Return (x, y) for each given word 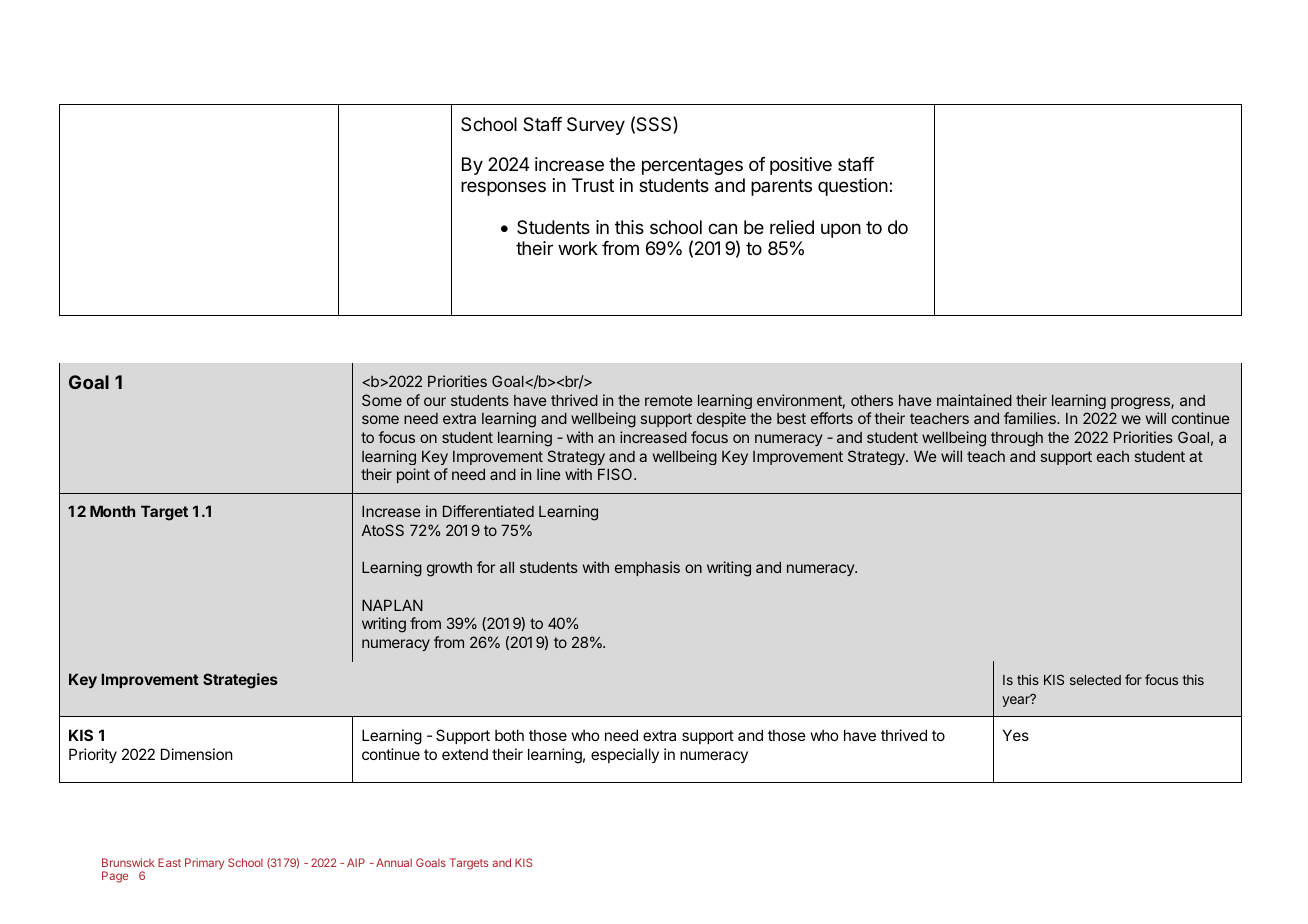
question (853, 187)
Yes (1016, 735)
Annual (394, 862)
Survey (596, 126)
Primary (204, 864)
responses (503, 188)
